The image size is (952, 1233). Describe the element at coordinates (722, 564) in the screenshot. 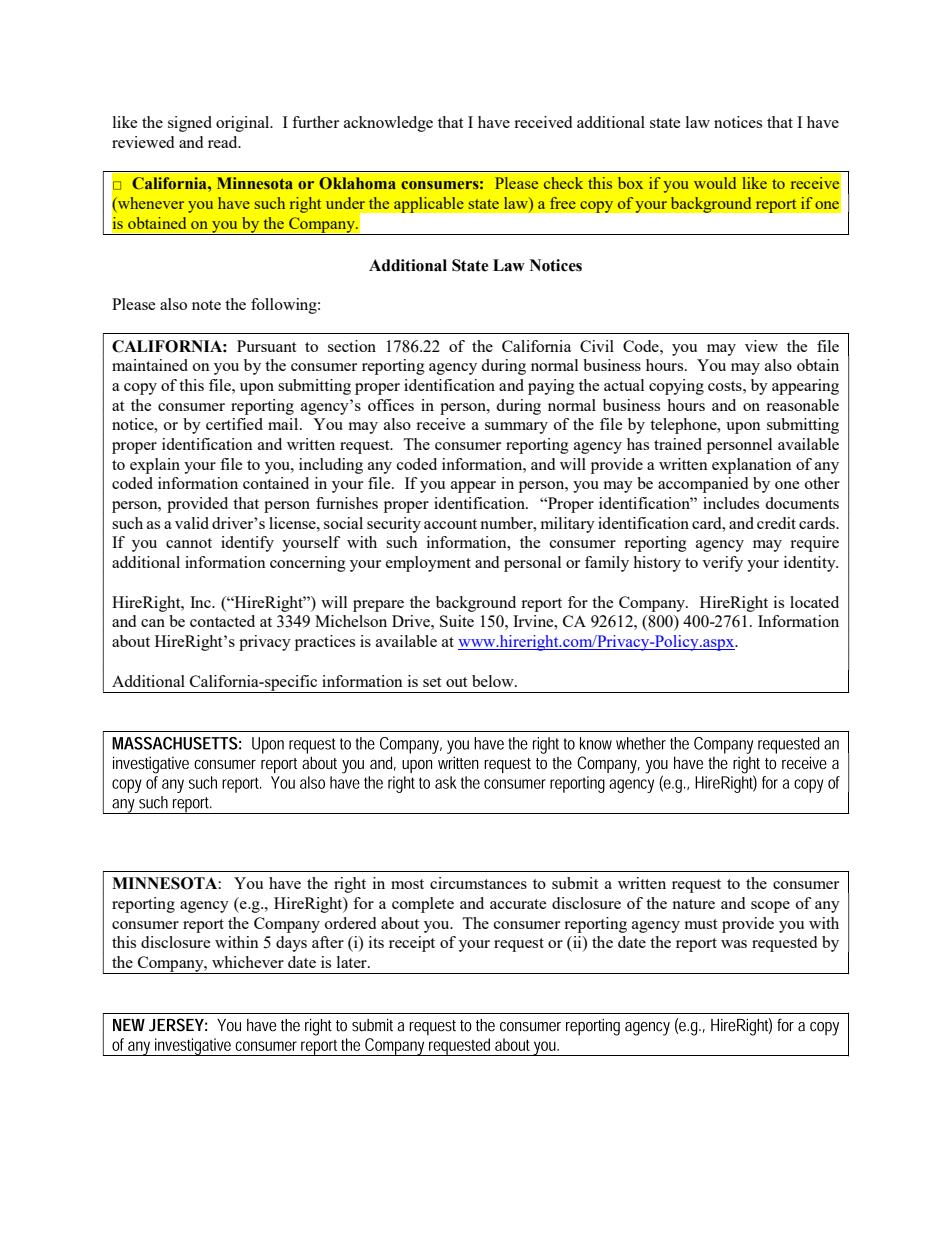

I see `verify` at that location.
